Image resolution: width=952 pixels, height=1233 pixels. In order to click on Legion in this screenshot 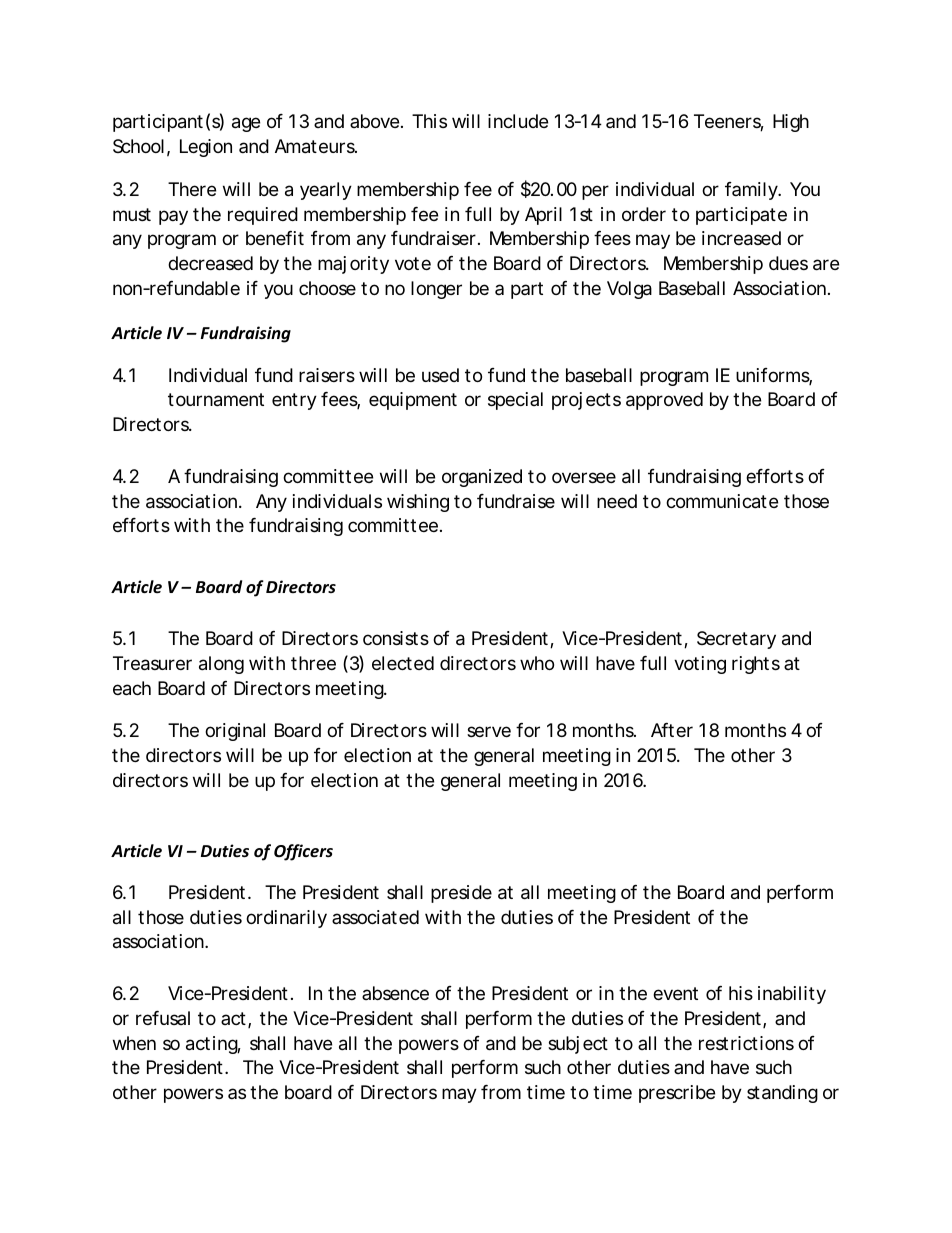, I will do `click(206, 148)`.
